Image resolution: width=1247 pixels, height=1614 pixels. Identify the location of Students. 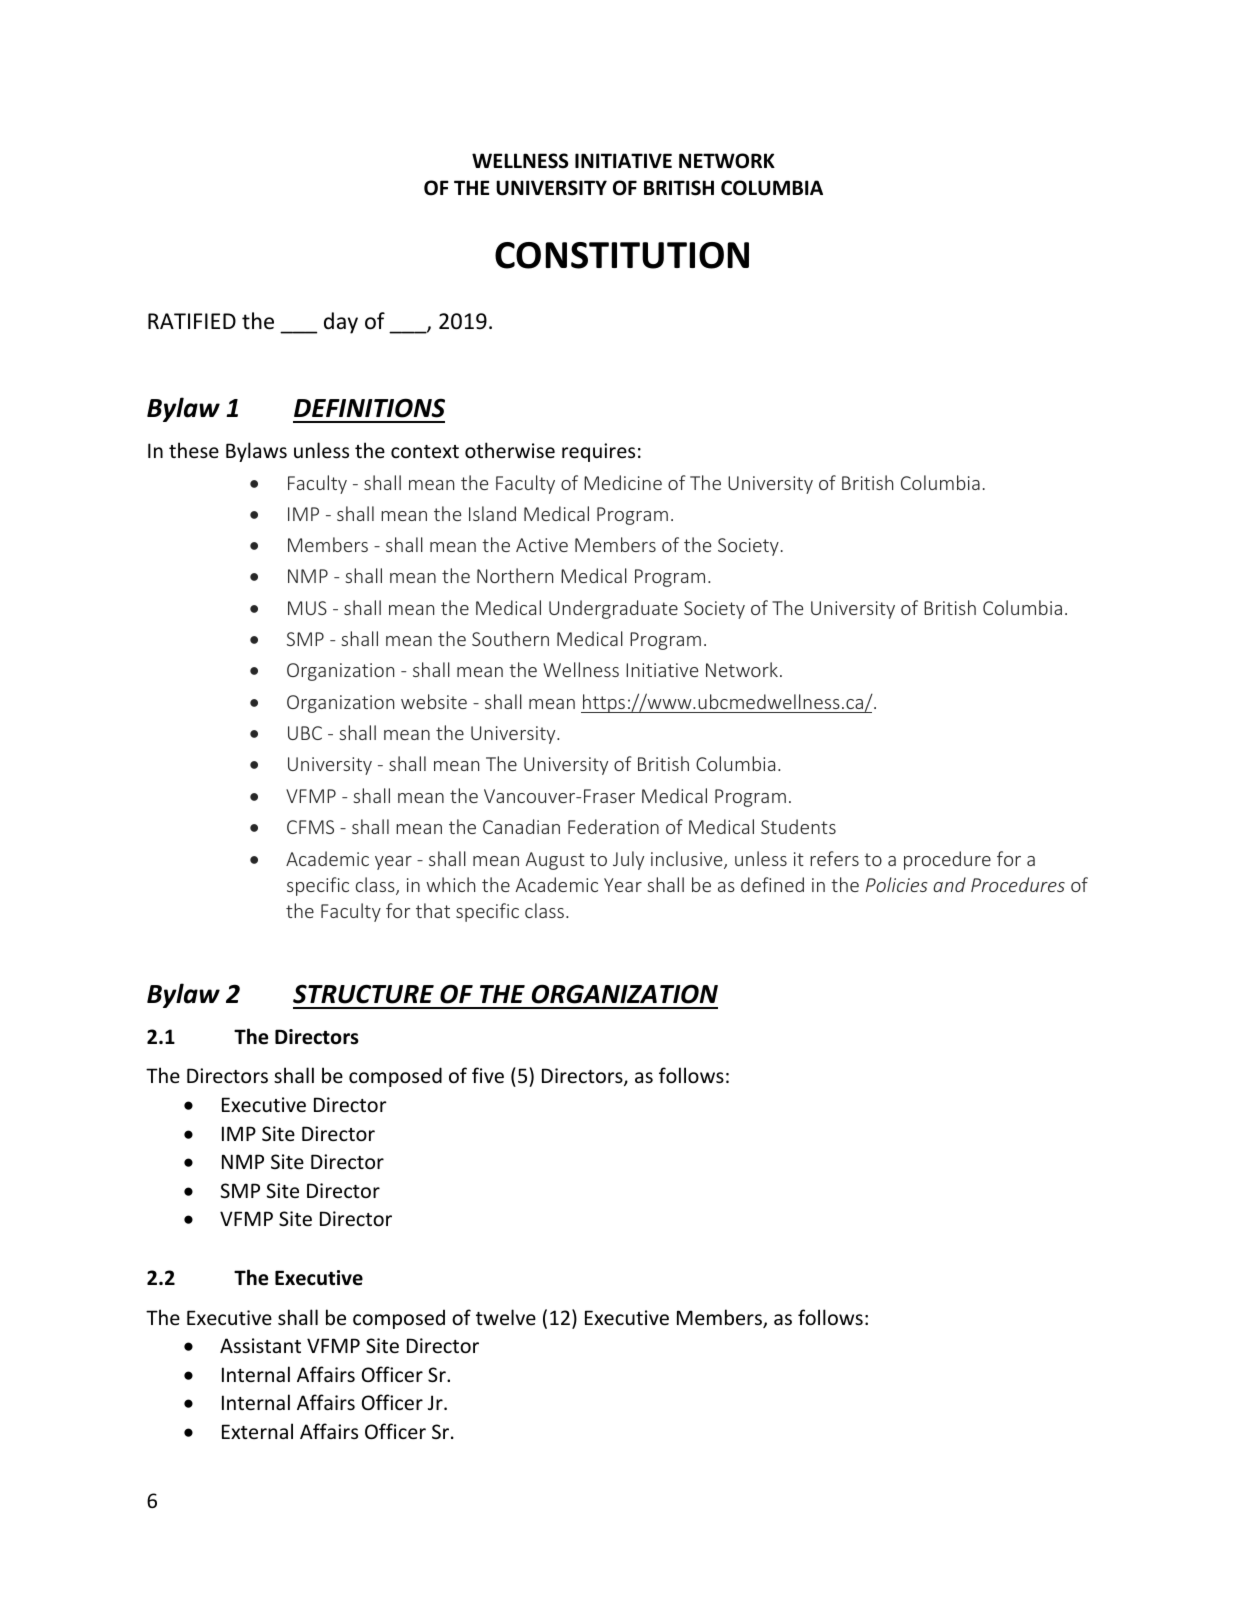
(798, 826).
